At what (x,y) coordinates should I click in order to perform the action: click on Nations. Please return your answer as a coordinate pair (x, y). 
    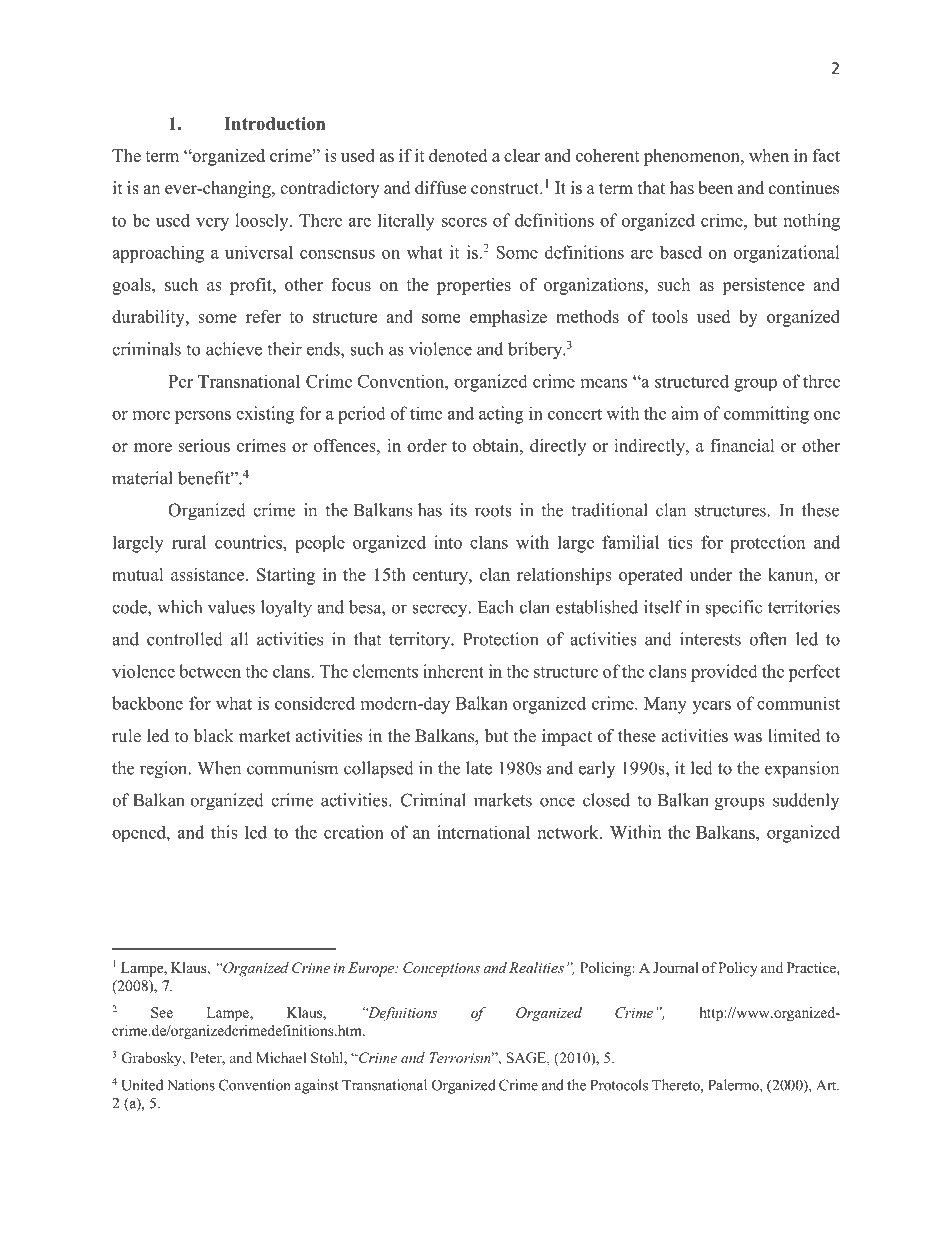
    Looking at the image, I should click on (191, 1085).
